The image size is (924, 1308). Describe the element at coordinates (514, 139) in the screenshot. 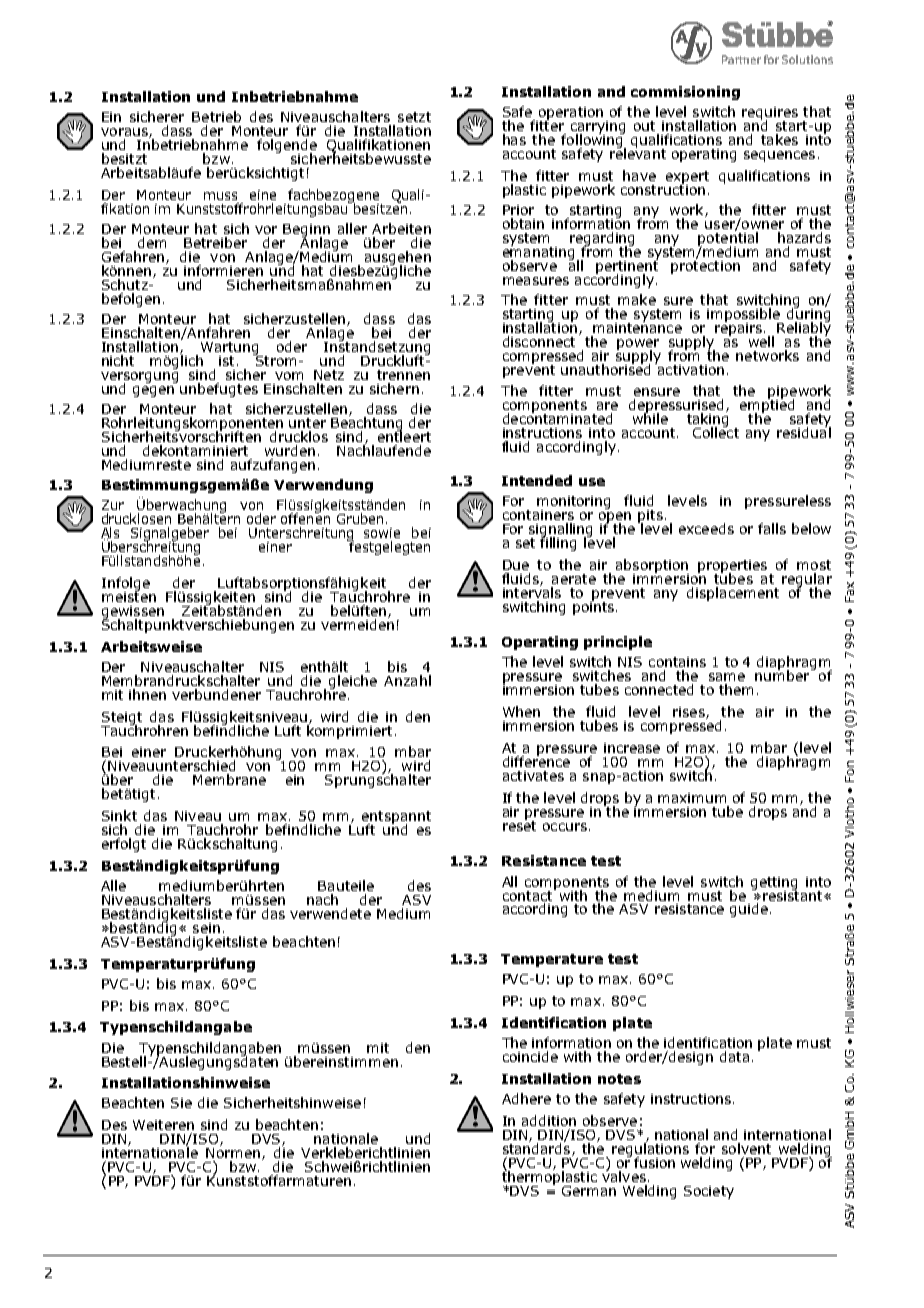

I see `has` at that location.
